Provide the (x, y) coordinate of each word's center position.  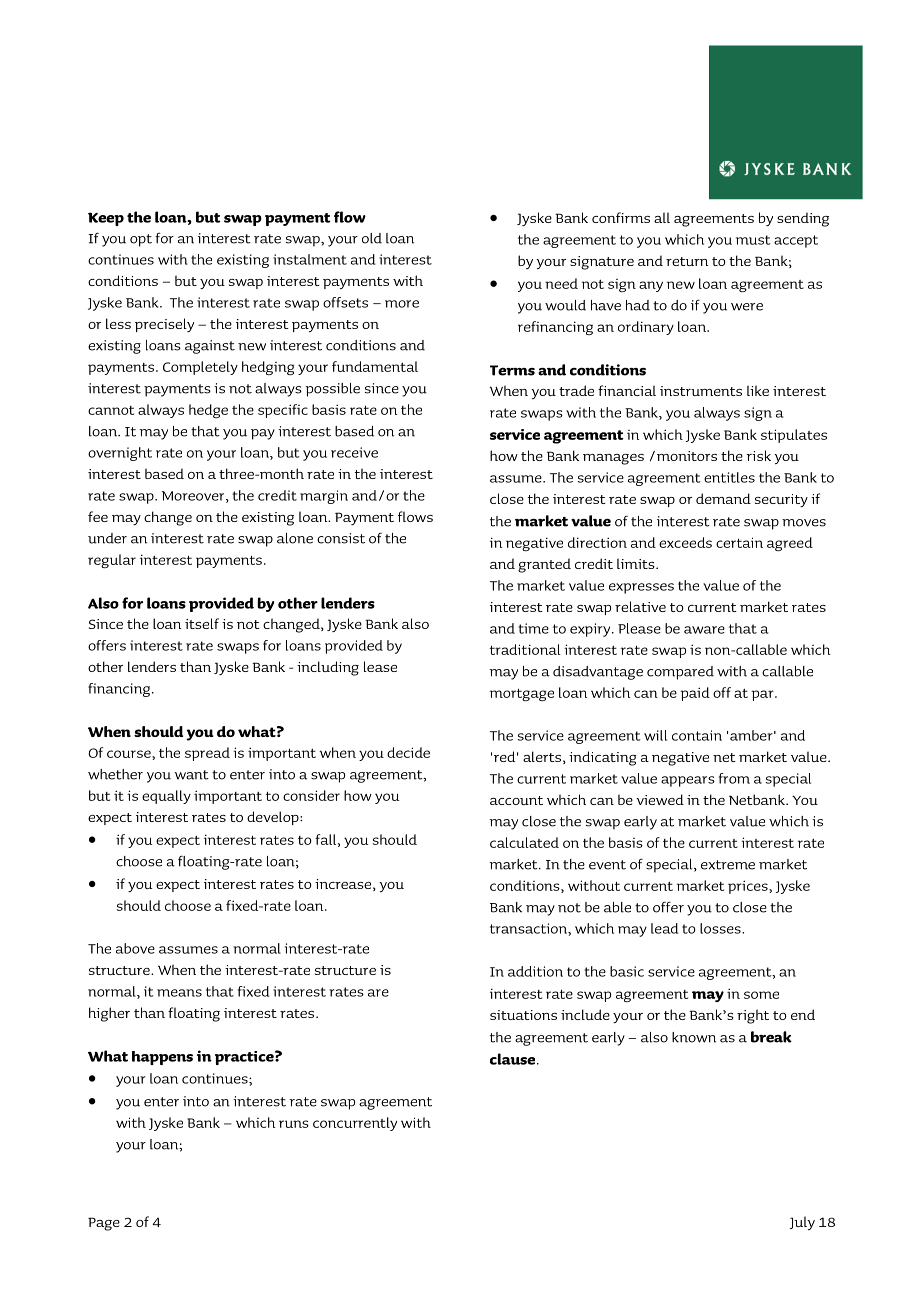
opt (141, 240)
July (802, 1223)
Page (104, 1224)
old (372, 238)
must (753, 240)
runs (294, 1124)
